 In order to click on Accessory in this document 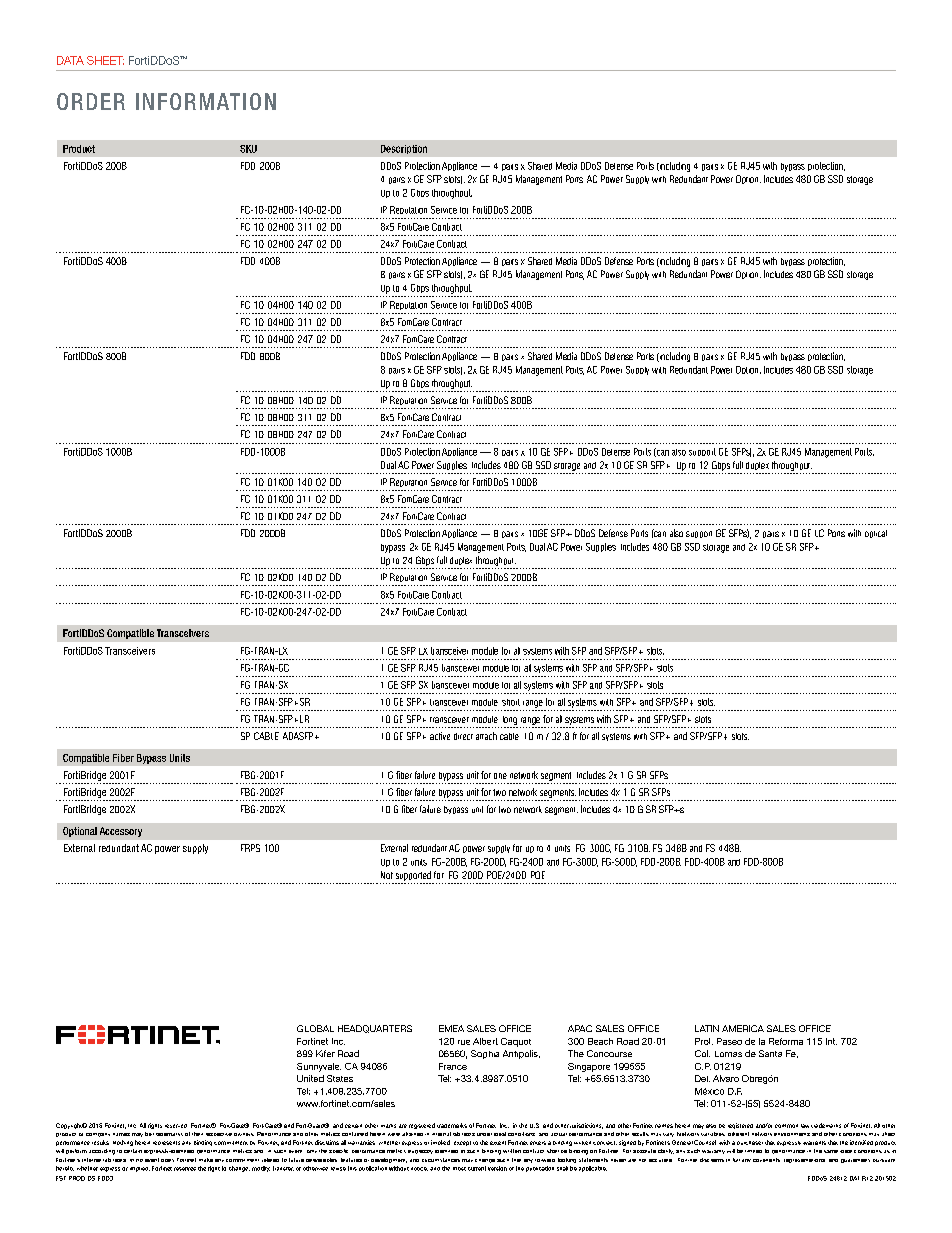, I will do `click(121, 832)`.
